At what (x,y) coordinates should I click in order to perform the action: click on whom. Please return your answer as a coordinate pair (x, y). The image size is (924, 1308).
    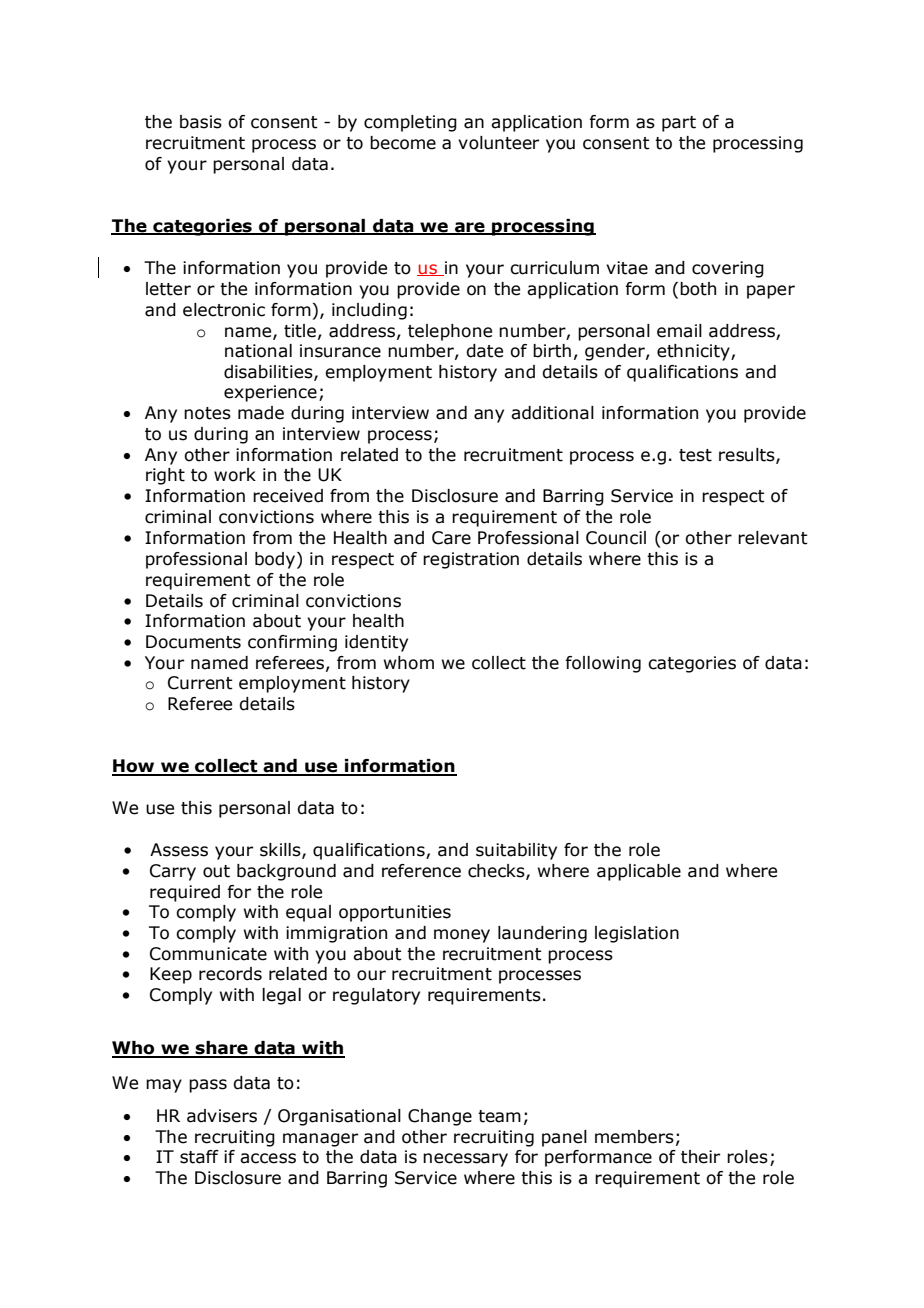
    Looking at the image, I should click on (409, 663).
